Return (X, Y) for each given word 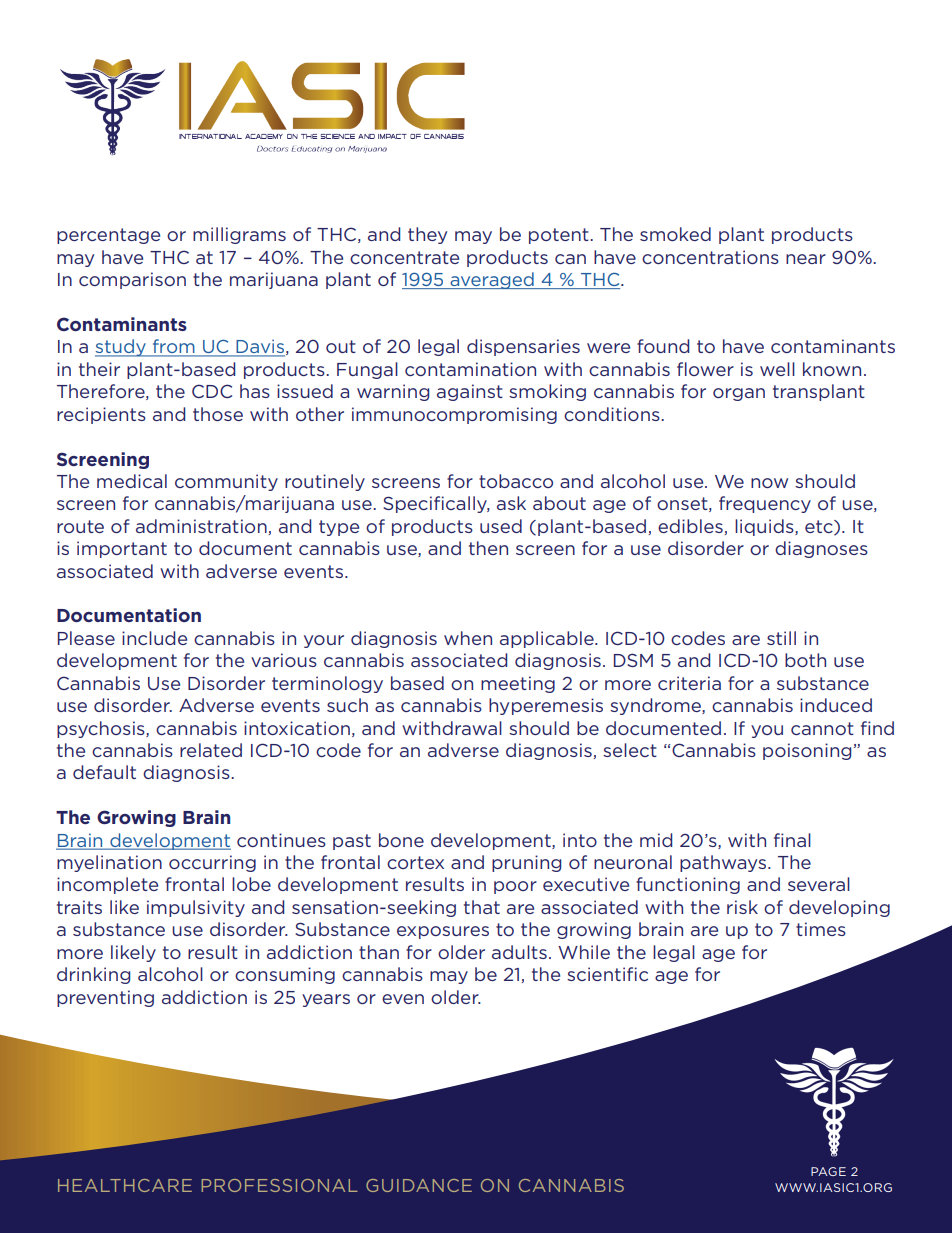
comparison (132, 280)
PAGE (828, 1171)
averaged (492, 280)
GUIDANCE (419, 1185)
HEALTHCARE (125, 1185)
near (806, 259)
